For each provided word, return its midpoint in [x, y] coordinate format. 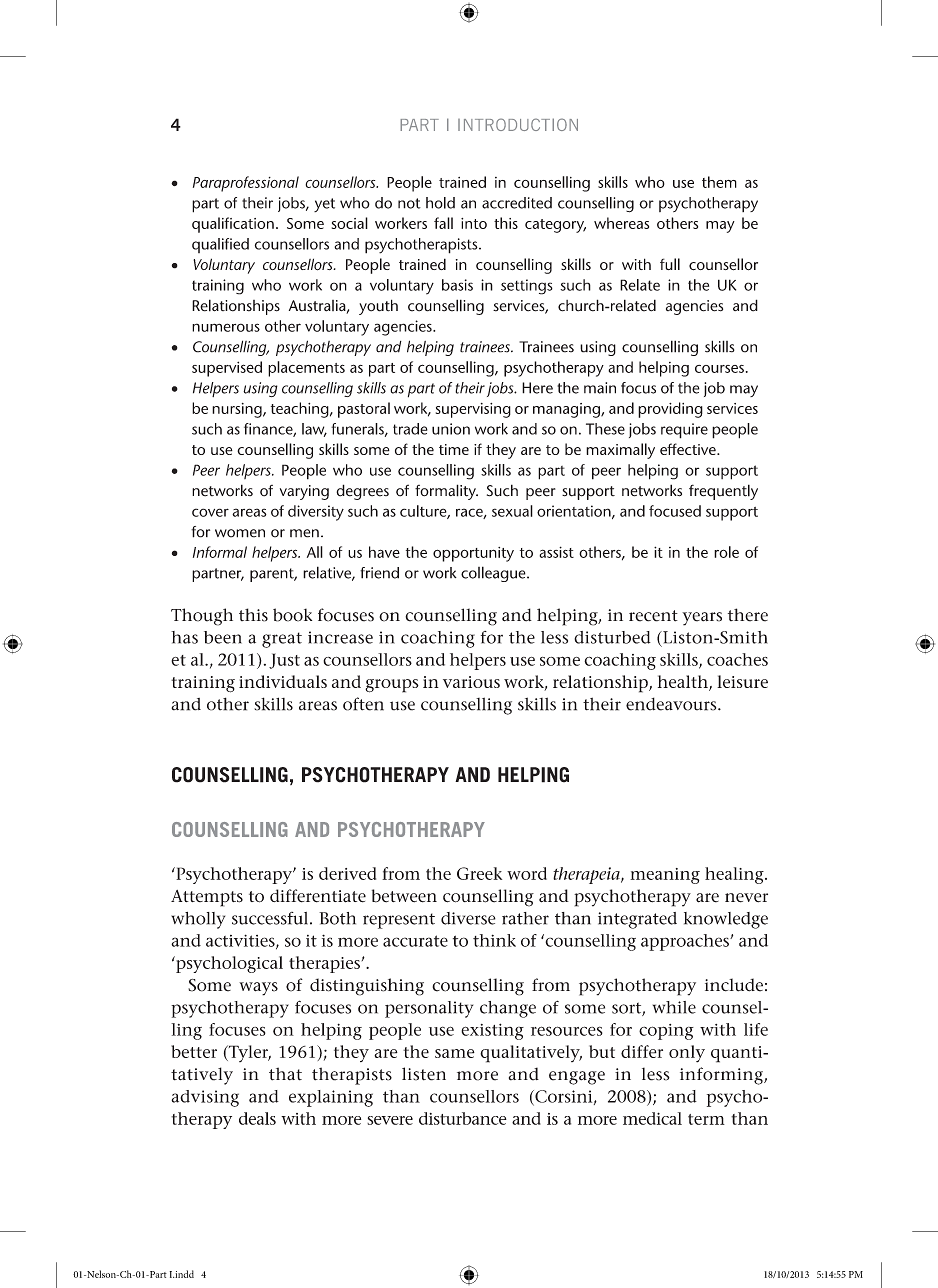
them [719, 182]
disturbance [463, 1118]
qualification [233, 225]
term [706, 1119]
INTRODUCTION [518, 124]
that [285, 1074]
